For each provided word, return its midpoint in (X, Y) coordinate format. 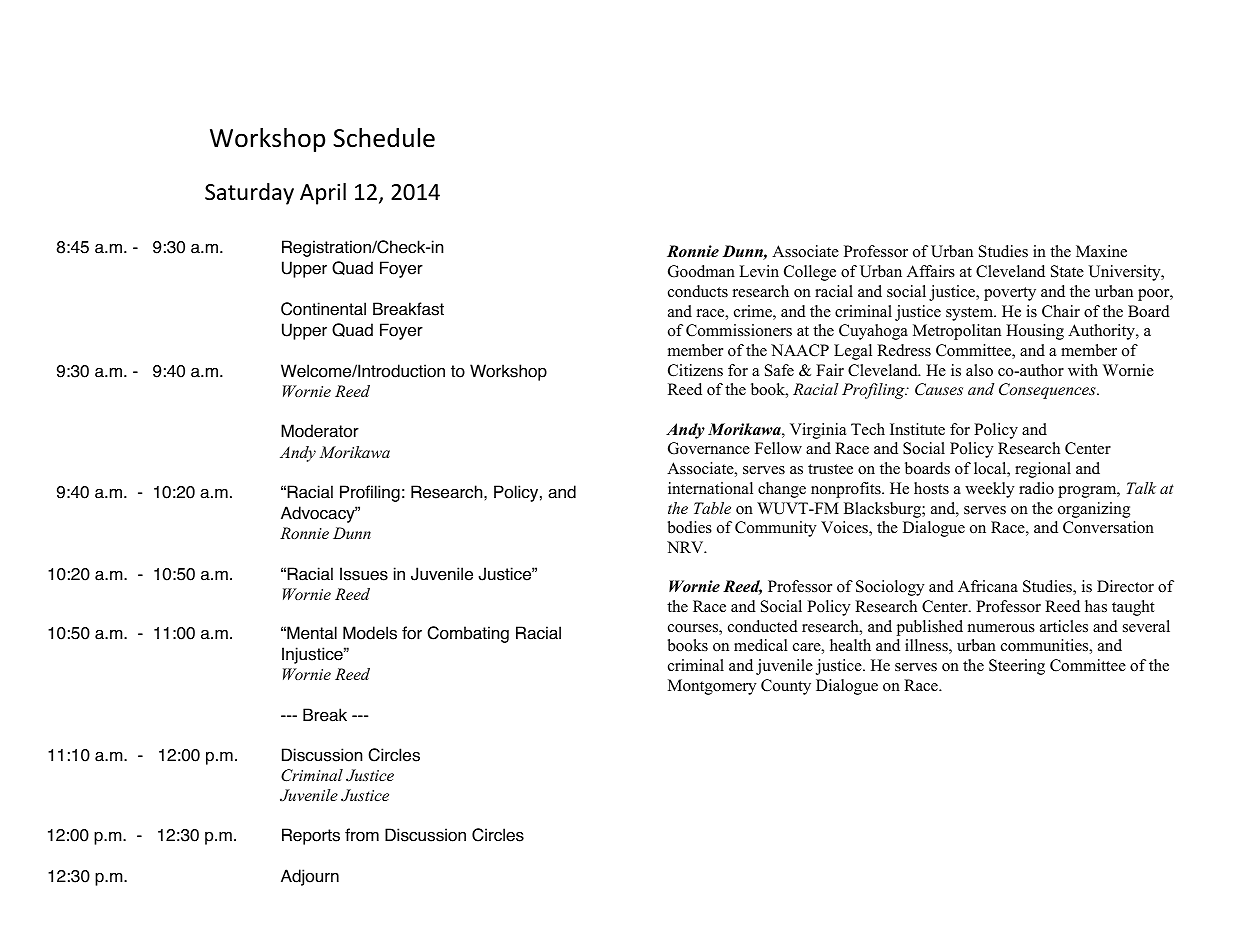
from (362, 835)
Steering (1017, 667)
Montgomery (712, 687)
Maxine (1101, 251)
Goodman (701, 271)
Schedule (384, 138)
